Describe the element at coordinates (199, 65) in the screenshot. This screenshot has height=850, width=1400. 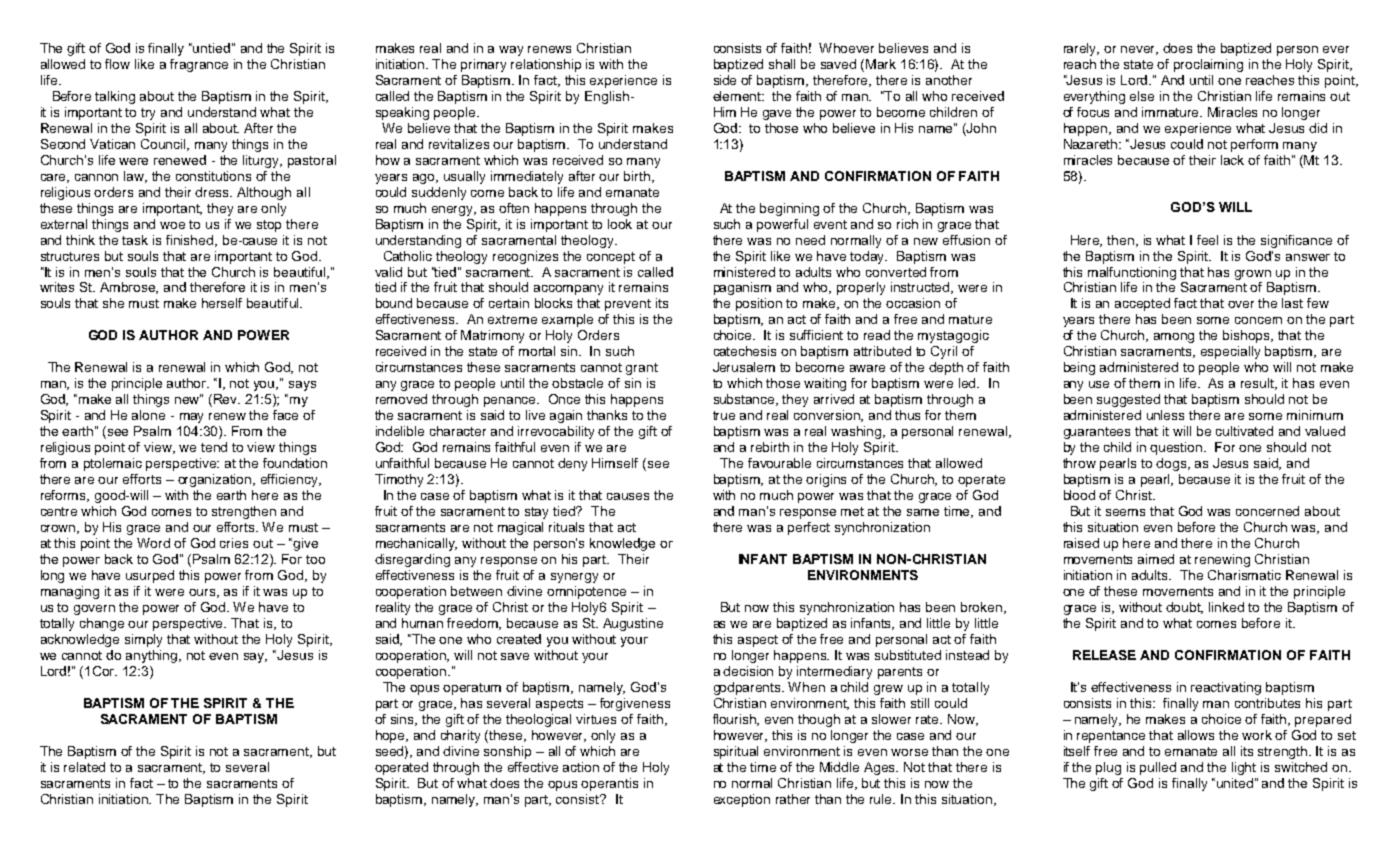
I see `fragrance` at that location.
